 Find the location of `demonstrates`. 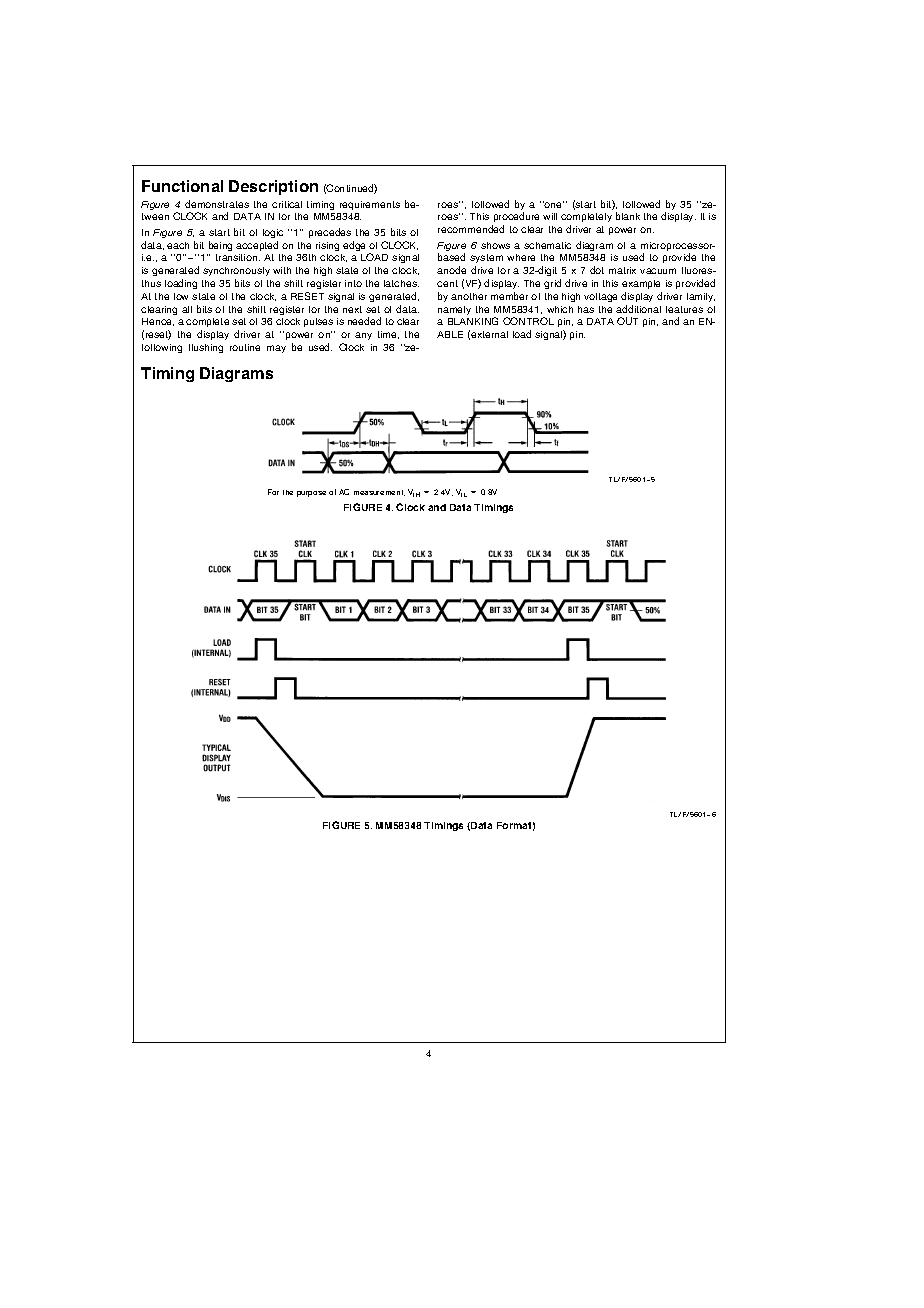

demonstrates is located at coordinates (217, 204).
